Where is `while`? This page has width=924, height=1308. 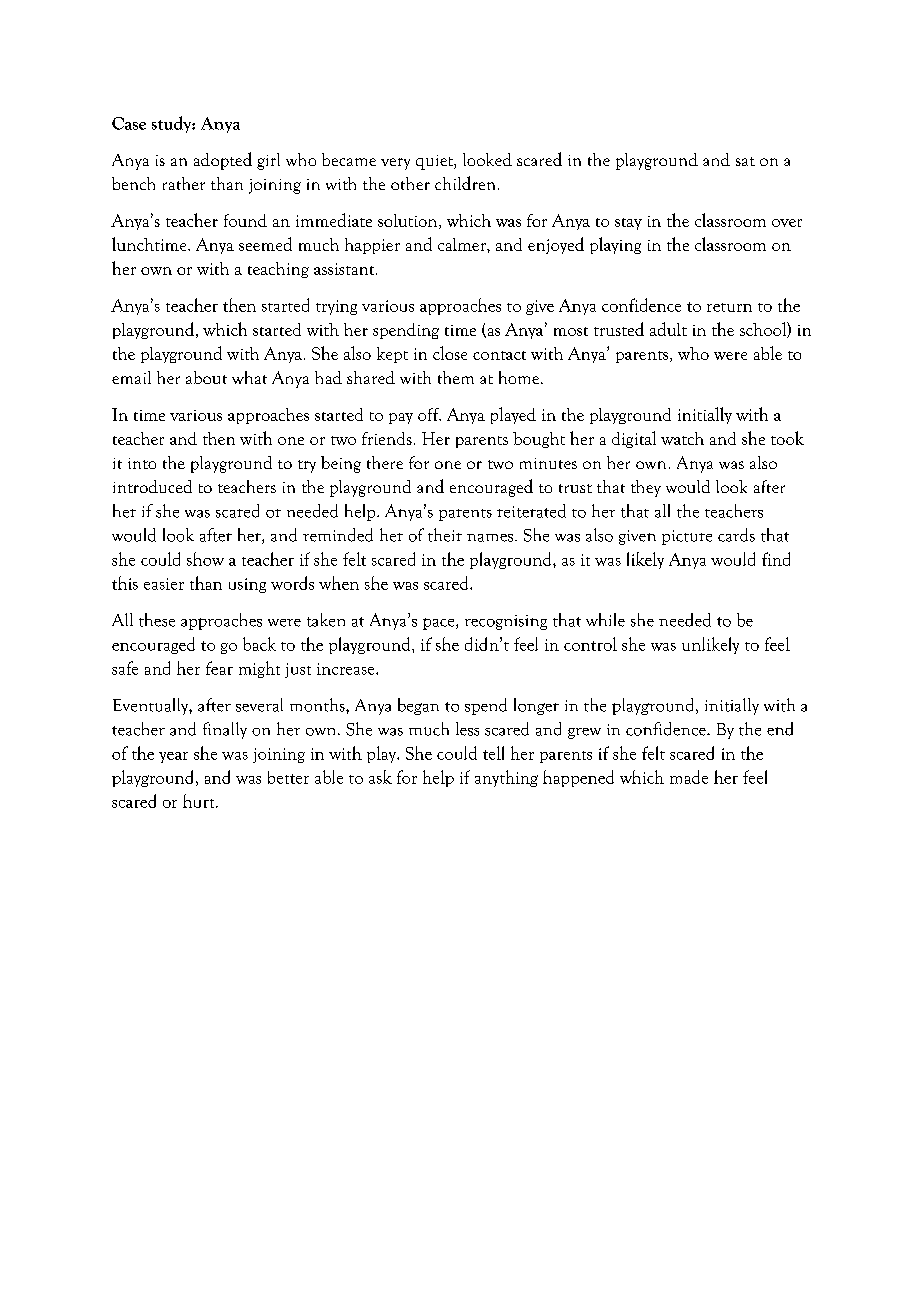
while is located at coordinates (605, 620).
